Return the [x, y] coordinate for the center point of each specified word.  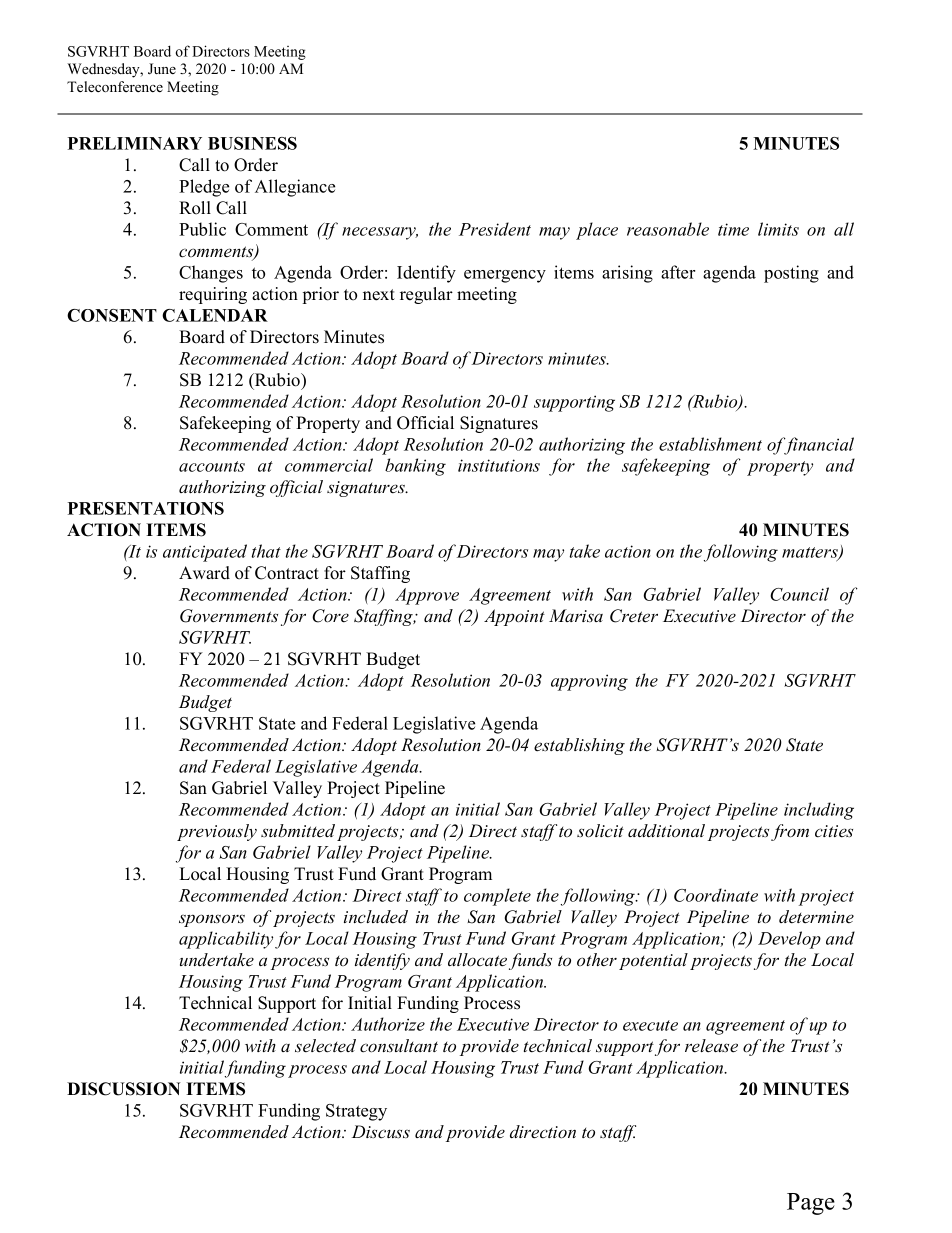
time [733, 229]
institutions [499, 465]
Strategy [356, 1112]
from [790, 832]
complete [497, 897]
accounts [212, 466]
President [495, 229]
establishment [710, 444]
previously [217, 832]
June [162, 69]
